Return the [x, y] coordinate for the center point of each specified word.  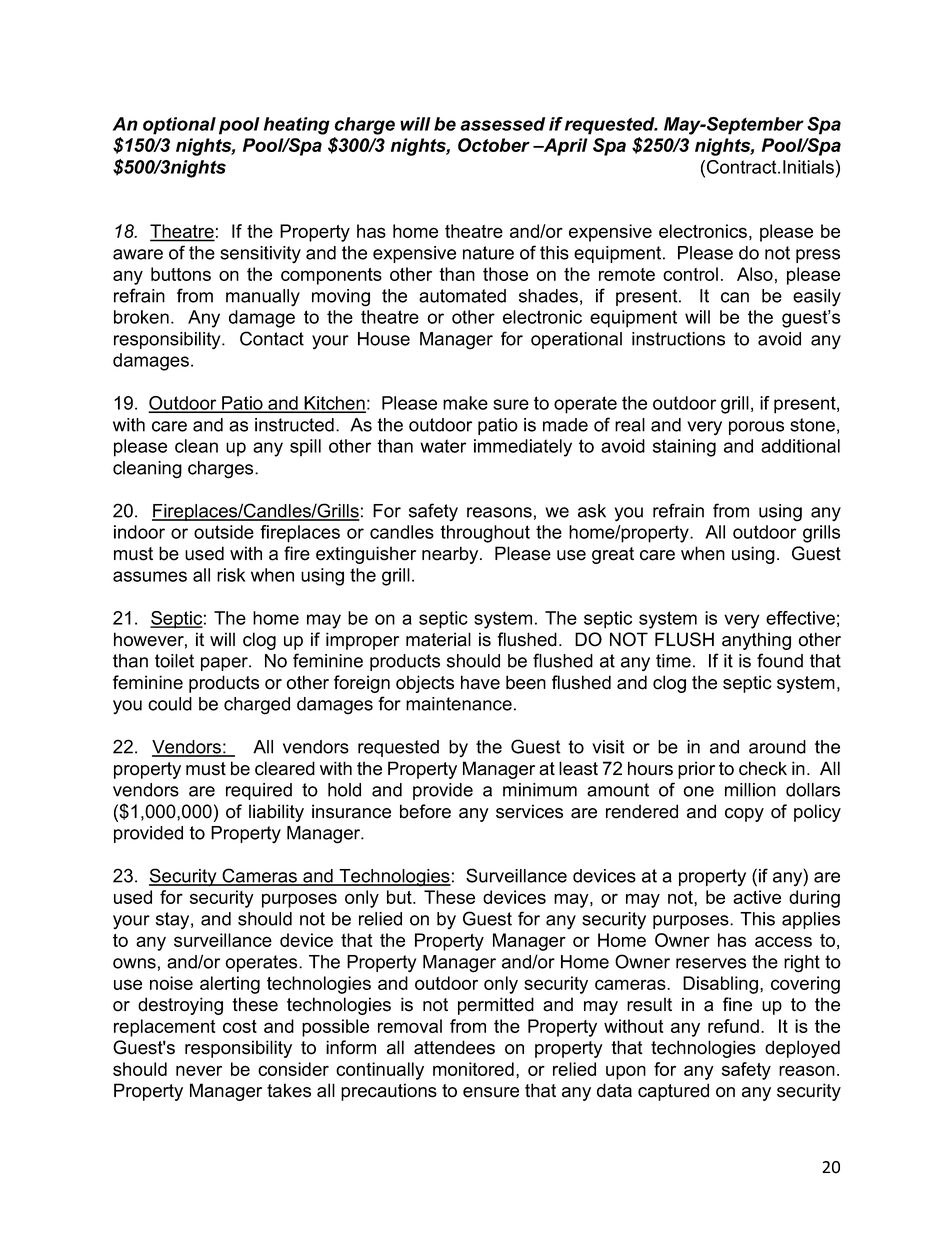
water [443, 446]
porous [756, 428]
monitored [473, 1069]
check [763, 768]
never [199, 1070]
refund [733, 1026]
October [494, 145]
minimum [540, 790]
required [259, 791]
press [818, 256]
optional [179, 126]
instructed [294, 425]
